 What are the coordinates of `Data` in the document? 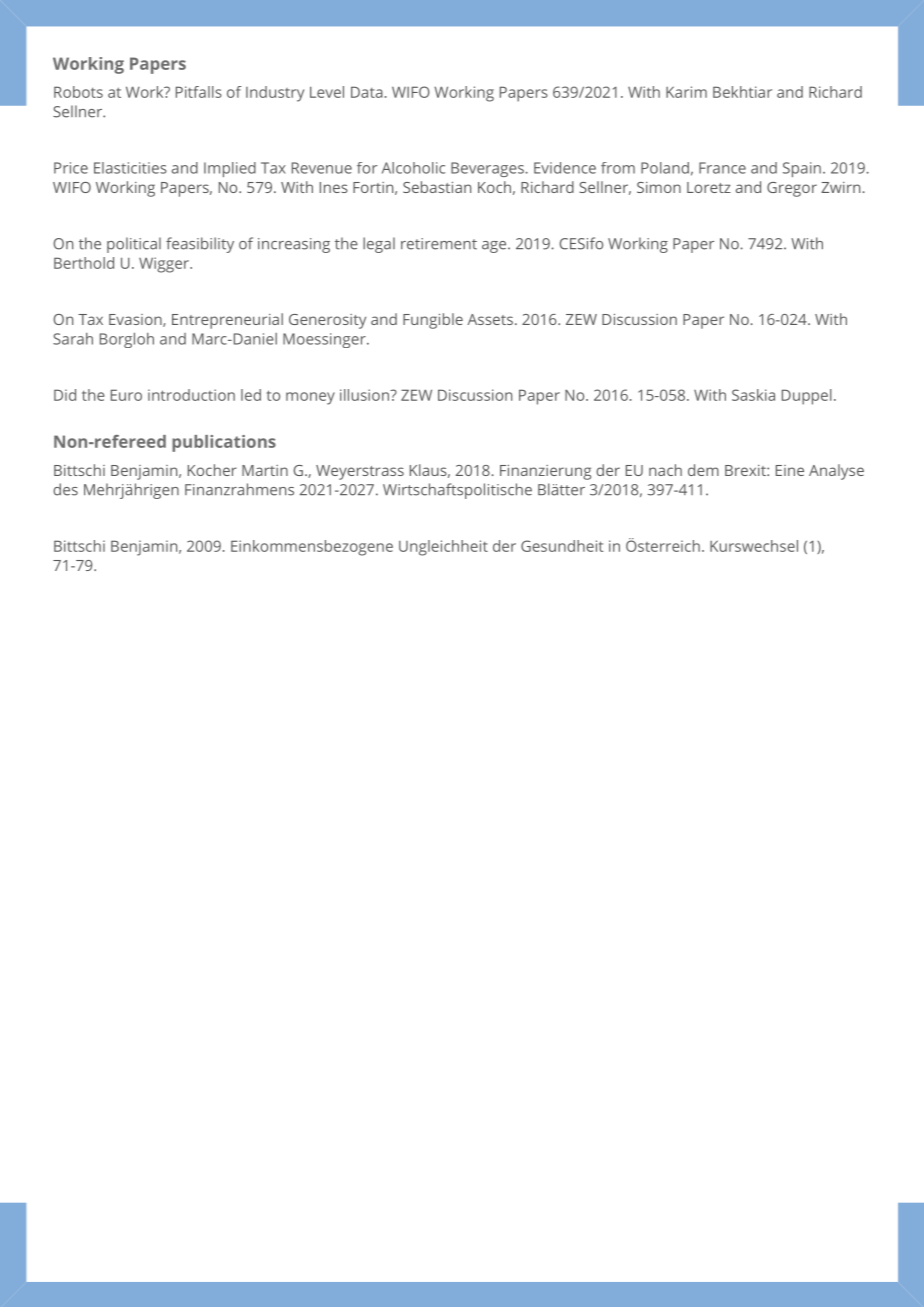 It's located at (367, 92).
